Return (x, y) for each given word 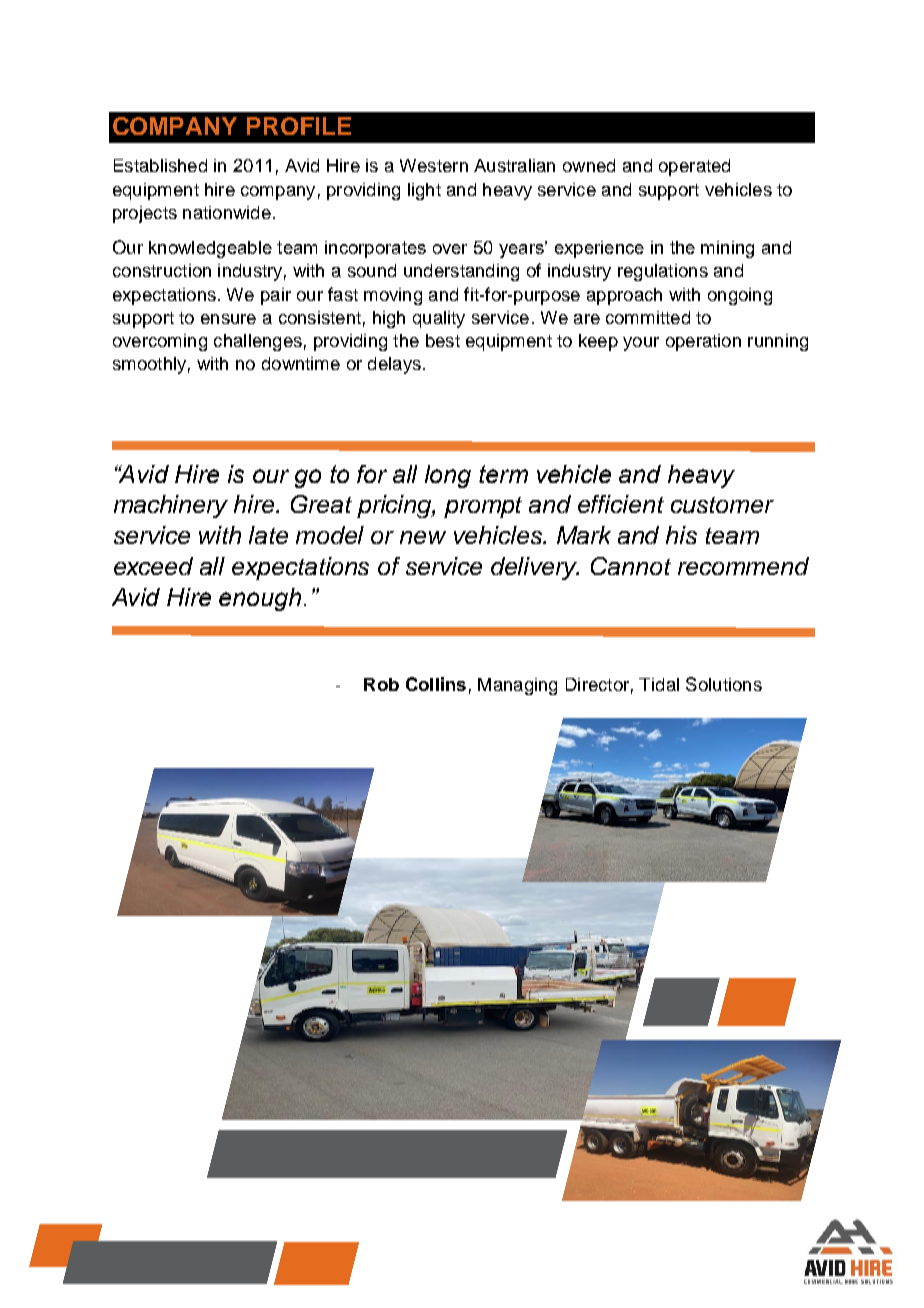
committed (648, 317)
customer (722, 505)
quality (439, 319)
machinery (171, 506)
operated (694, 167)
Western (434, 165)
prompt (483, 507)
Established (160, 165)
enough (260, 599)
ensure (228, 319)
